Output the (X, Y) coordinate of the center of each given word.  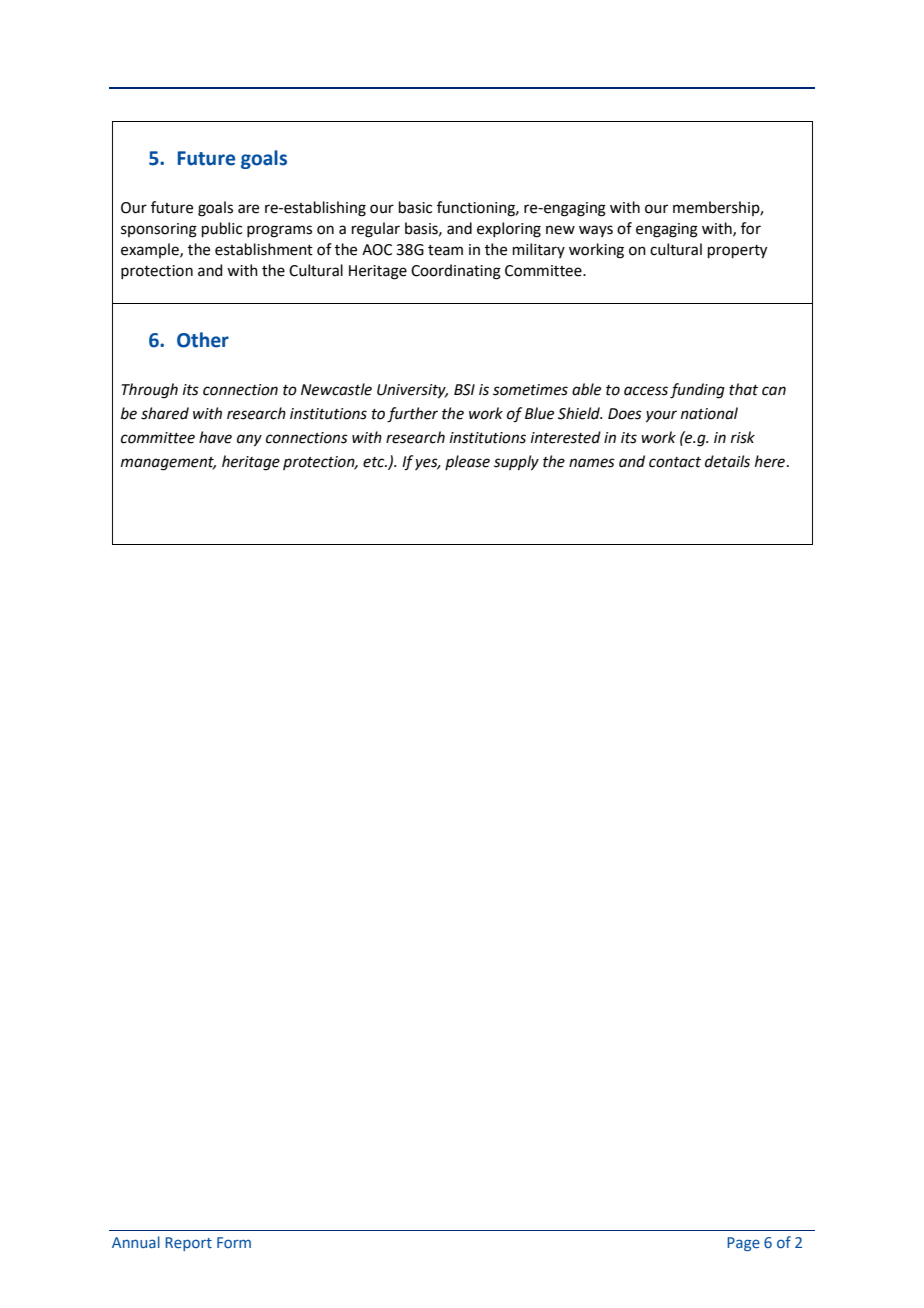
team (445, 250)
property (737, 252)
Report (188, 1244)
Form (234, 1242)
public (222, 229)
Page (743, 1244)
